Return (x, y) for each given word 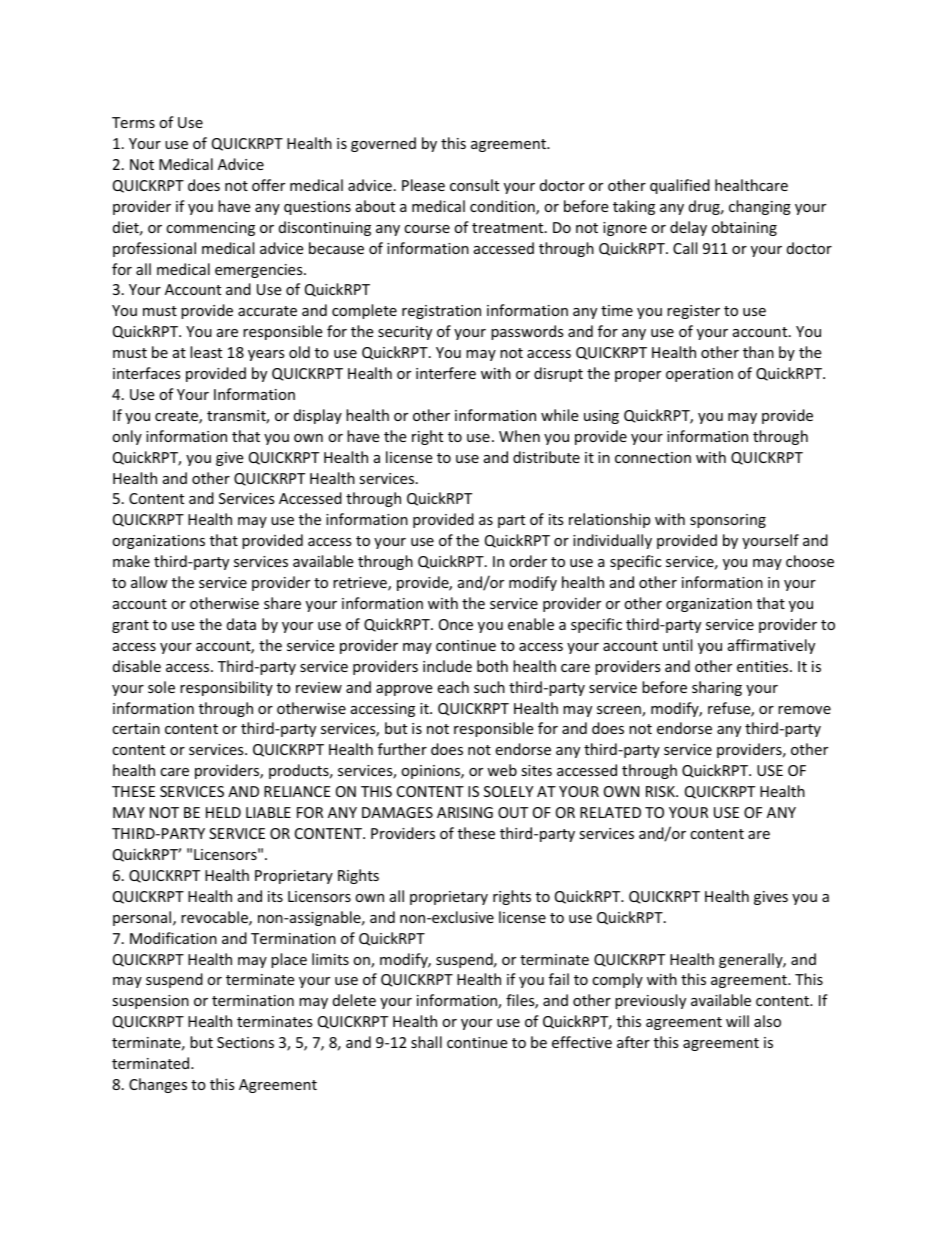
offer (268, 185)
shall (426, 1042)
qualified (680, 186)
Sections (245, 1042)
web (502, 770)
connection (653, 457)
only (127, 437)
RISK (661, 791)
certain (136, 728)
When (519, 436)
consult (474, 185)
